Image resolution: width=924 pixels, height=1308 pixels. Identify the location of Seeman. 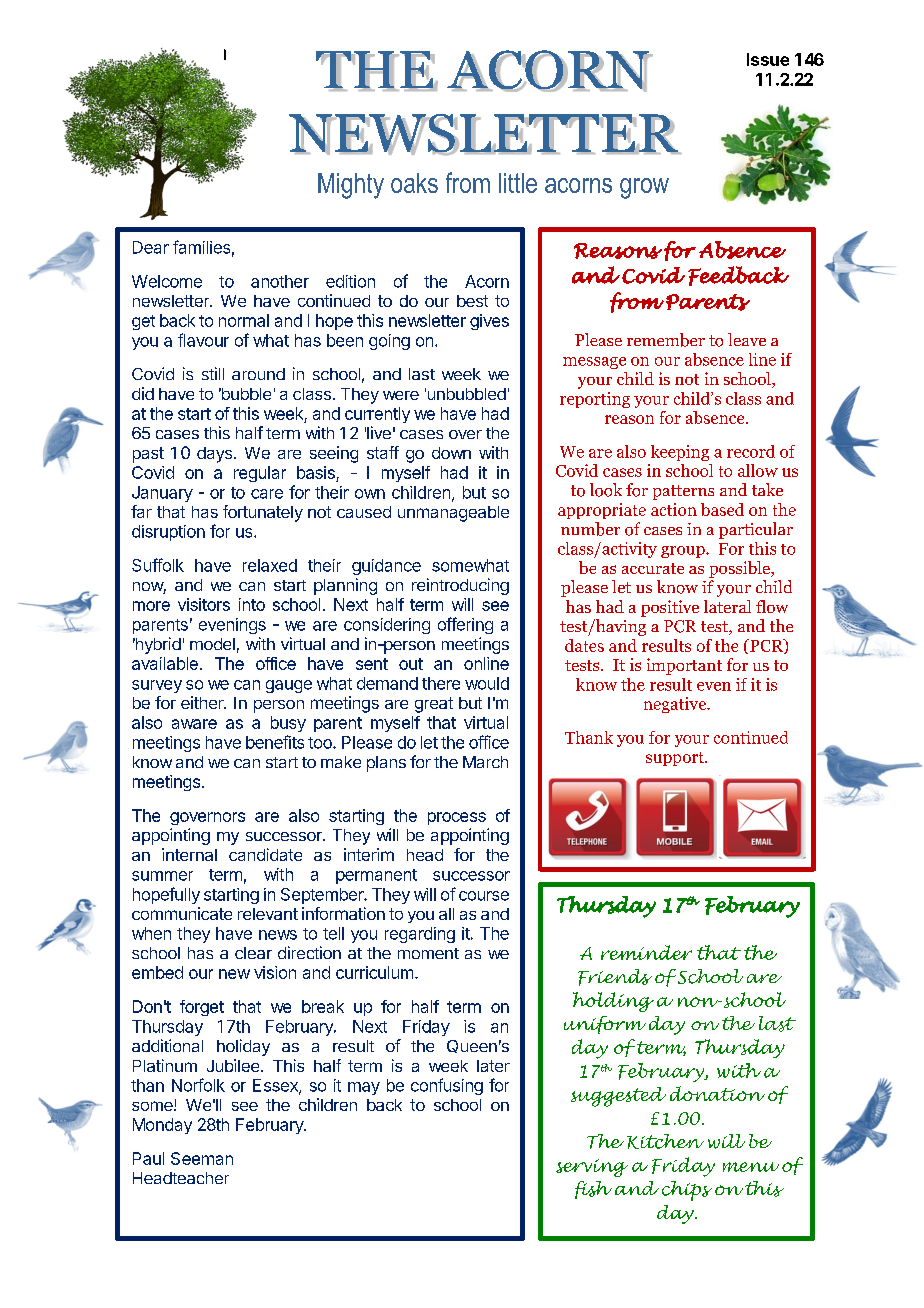
(202, 1158).
